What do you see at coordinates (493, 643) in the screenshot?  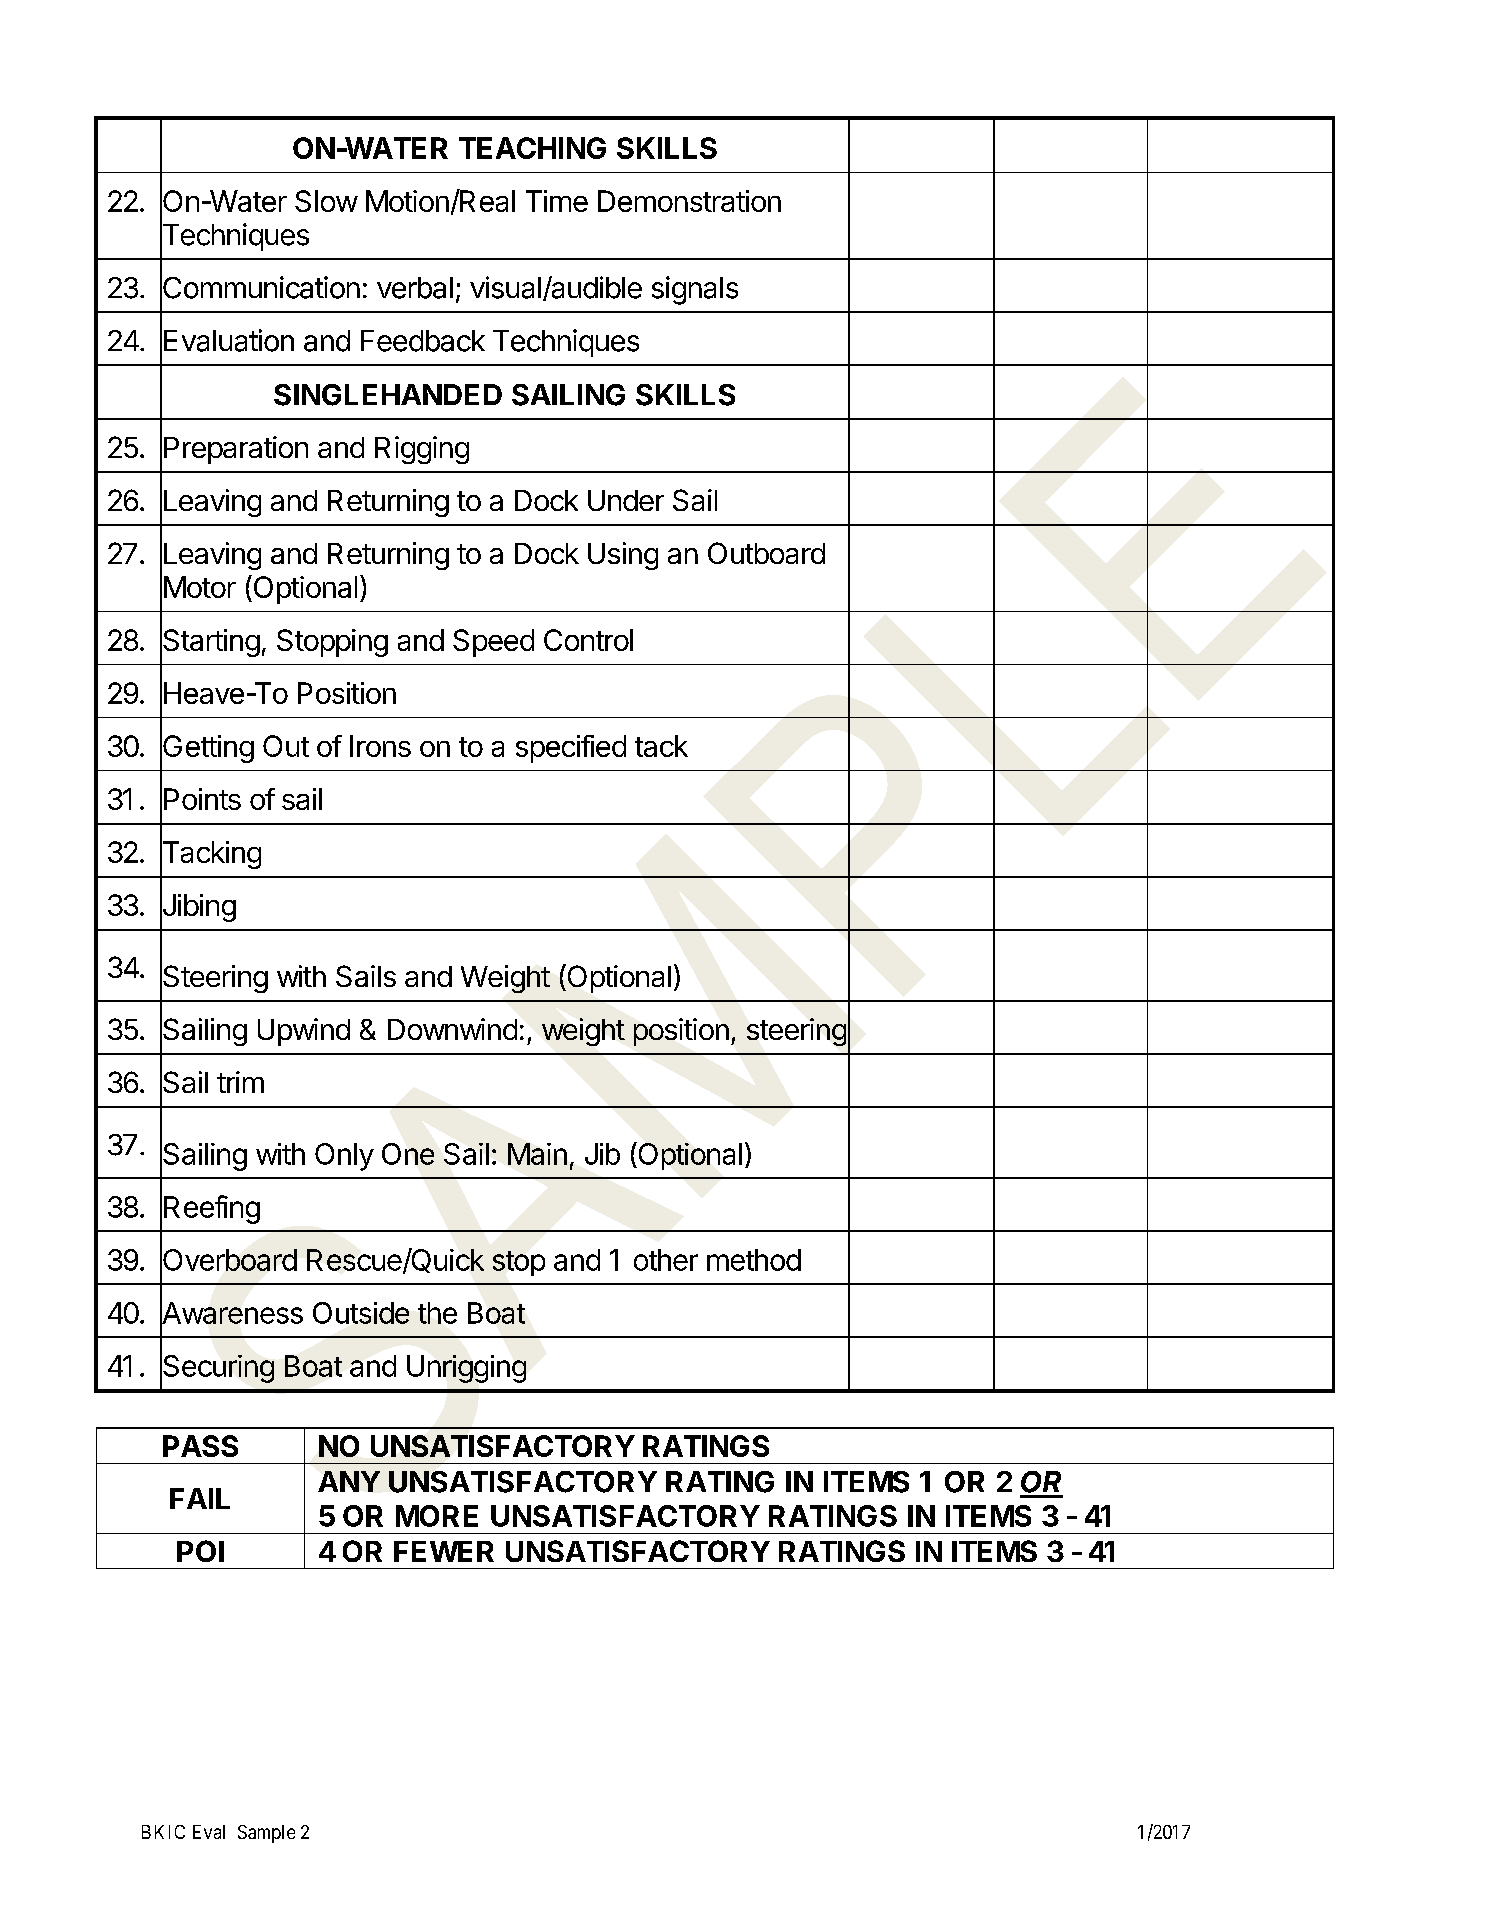 I see `Speed` at bounding box center [493, 643].
